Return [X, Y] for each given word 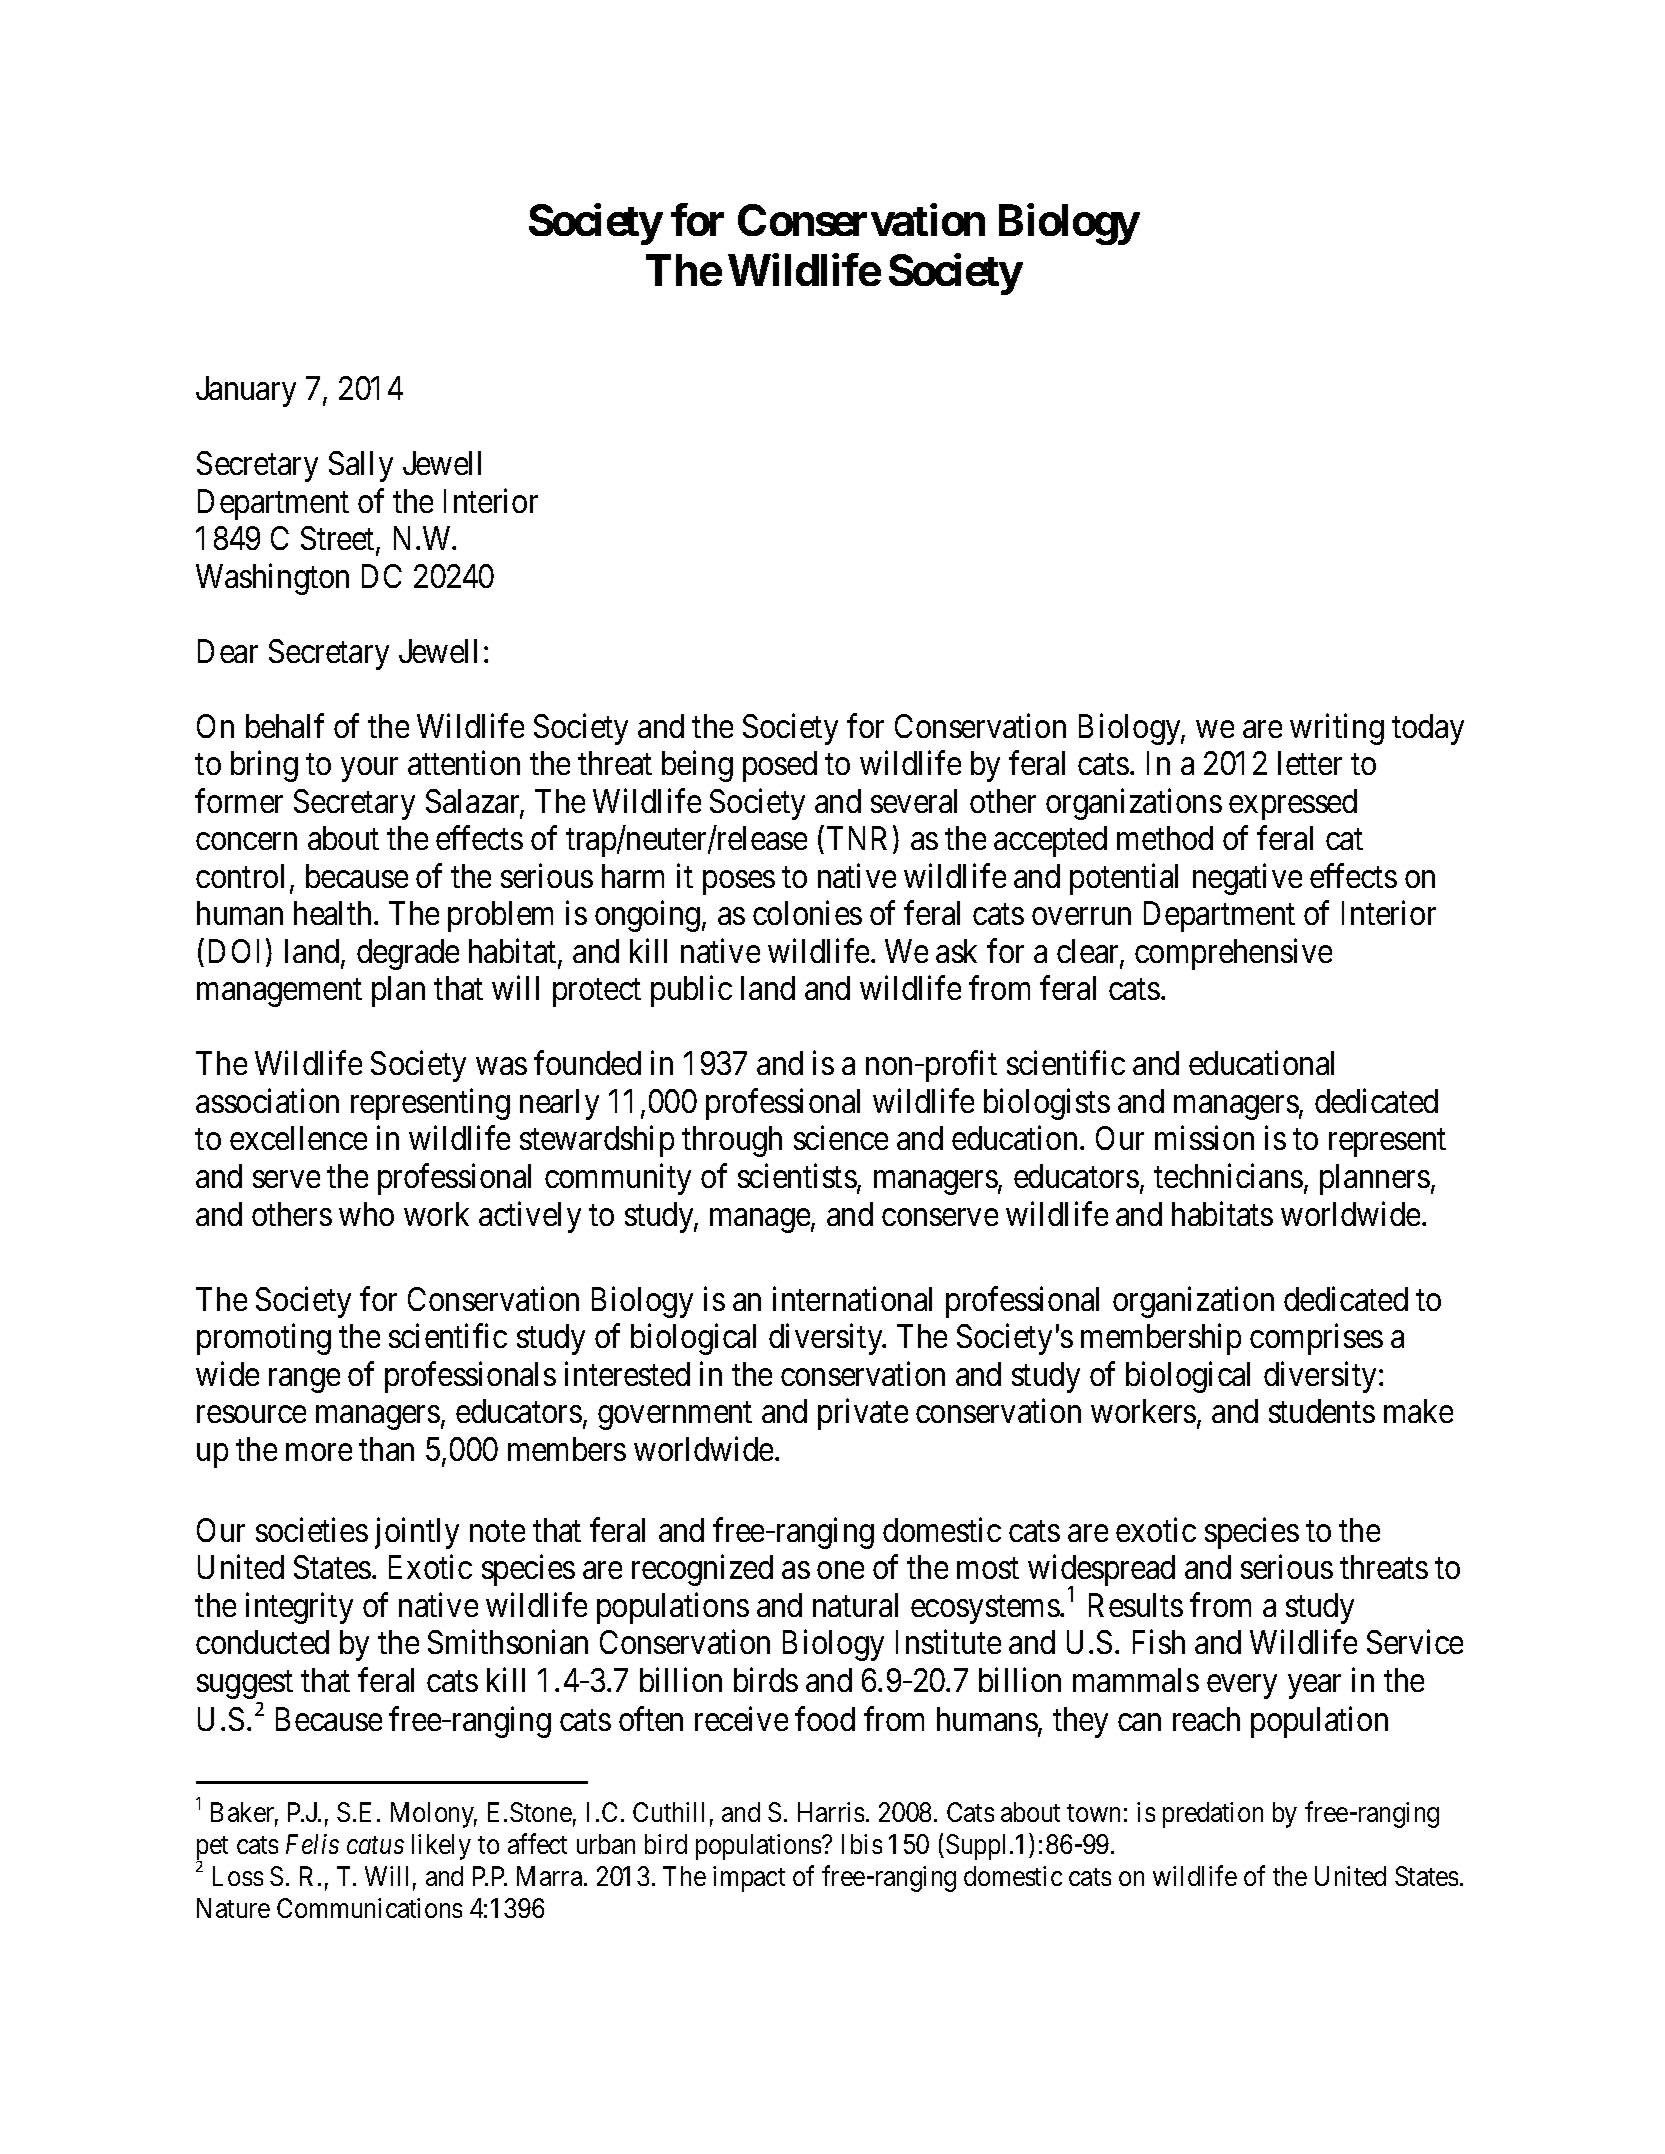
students [1322, 1411]
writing [1337, 729]
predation [1213, 1815]
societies [312, 1530]
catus [375, 1845]
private [863, 1414]
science [841, 1138]
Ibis [862, 1844]
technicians [1228, 1176]
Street [339, 540]
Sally [361, 466]
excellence [298, 1138]
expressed [1293, 804]
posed [780, 766]
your [369, 770]
